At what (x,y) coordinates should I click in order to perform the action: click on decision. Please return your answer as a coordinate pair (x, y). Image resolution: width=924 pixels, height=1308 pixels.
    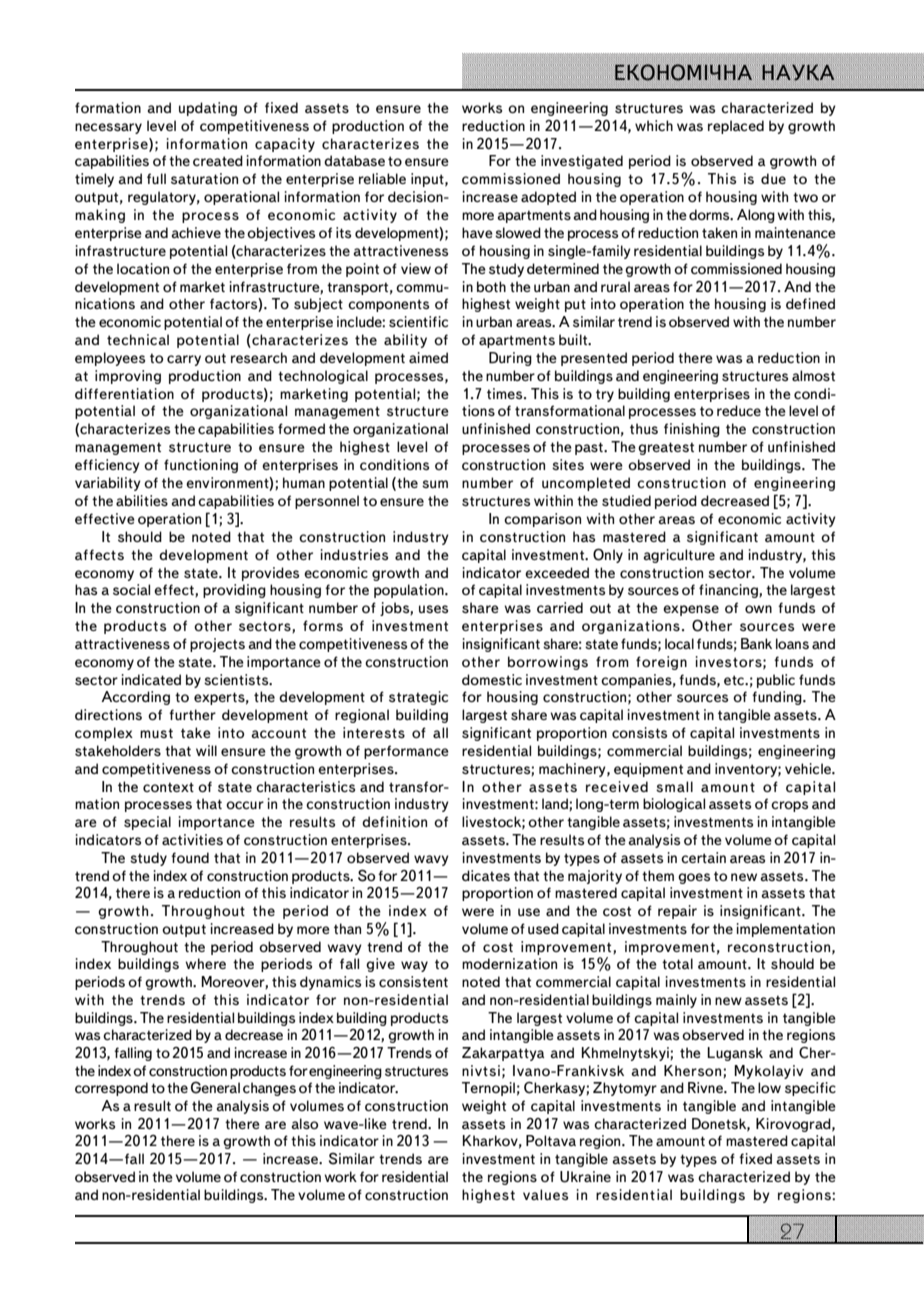
    Looking at the image, I should click on (416, 196).
